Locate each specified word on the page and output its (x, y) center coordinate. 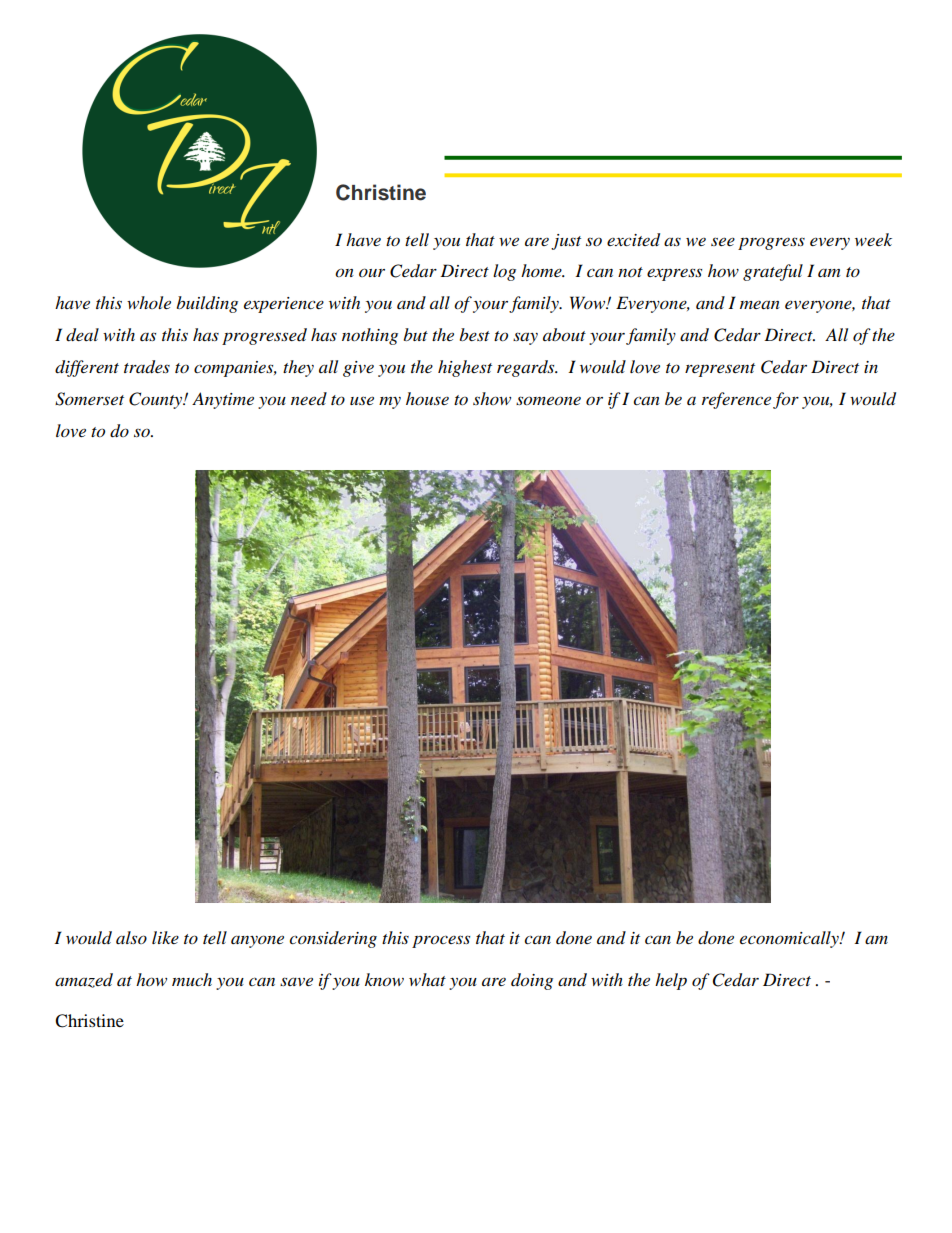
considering (333, 939)
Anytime (223, 400)
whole (149, 302)
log (504, 272)
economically (790, 939)
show (492, 398)
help (671, 981)
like (165, 937)
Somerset (89, 399)
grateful (773, 272)
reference (736, 400)
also (131, 937)
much (192, 979)
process (441, 941)
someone (548, 401)
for (786, 400)
